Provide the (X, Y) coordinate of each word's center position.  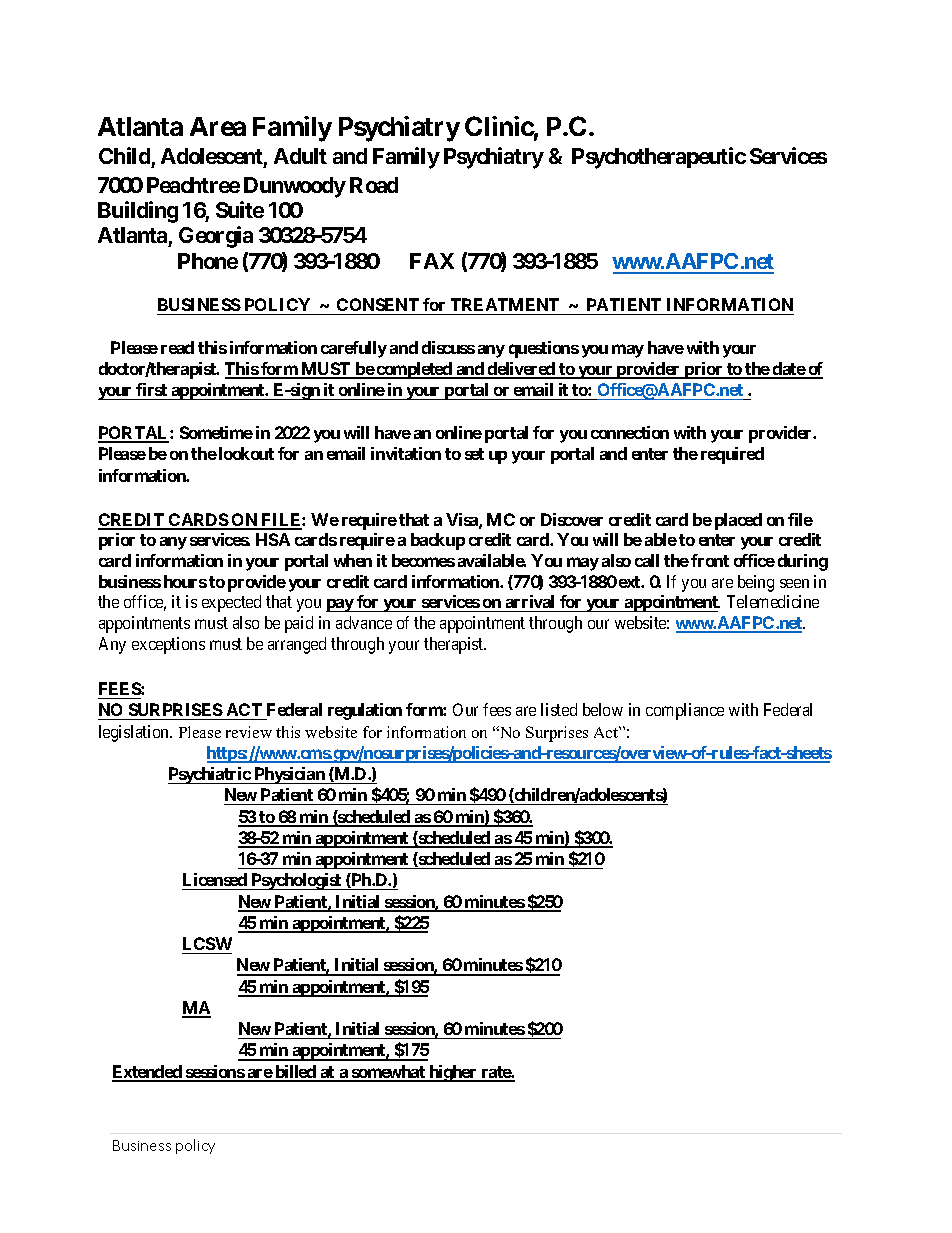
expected (231, 603)
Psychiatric (210, 775)
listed (559, 709)
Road (374, 185)
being (756, 583)
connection (630, 432)
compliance (685, 711)
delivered (522, 370)
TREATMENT (505, 304)
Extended (148, 1073)
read (177, 347)
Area (218, 126)
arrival (530, 603)
